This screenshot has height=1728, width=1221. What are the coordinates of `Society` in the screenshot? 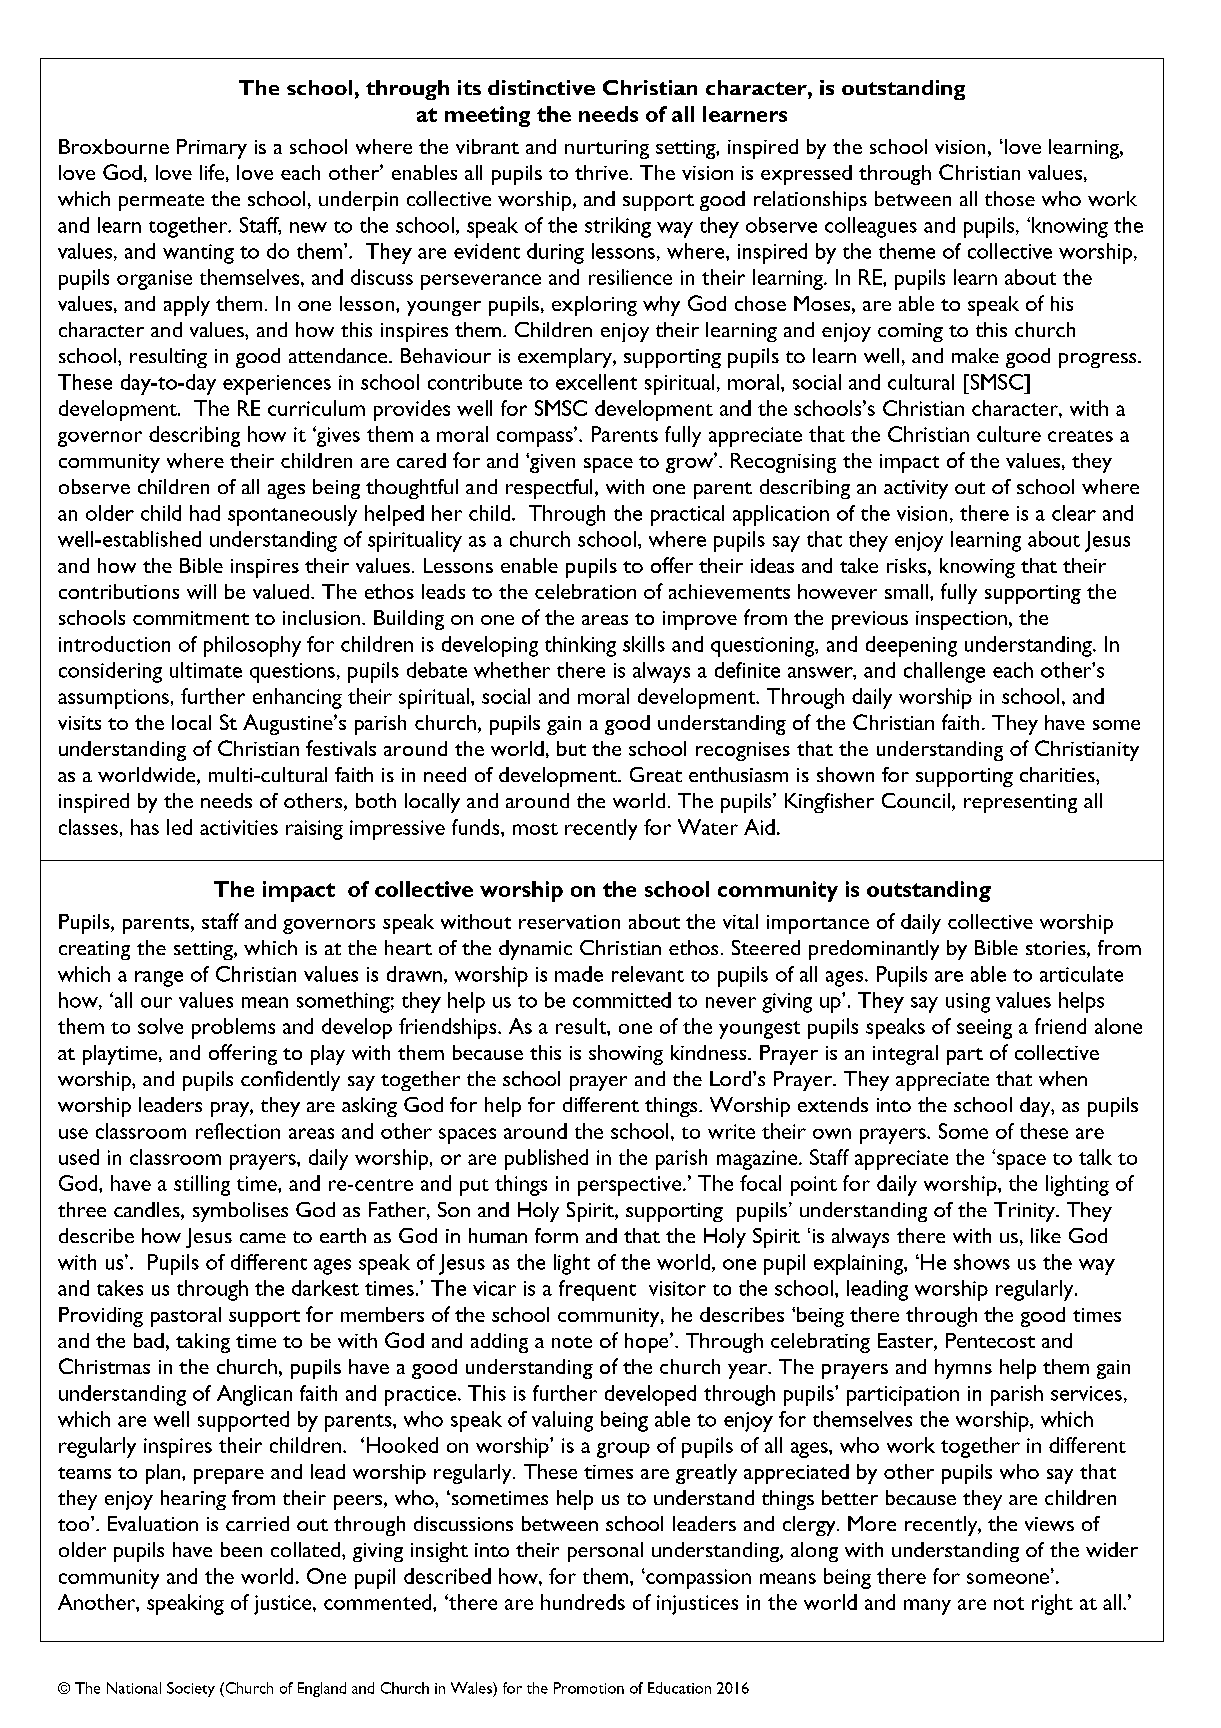 It's located at (191, 1689).
